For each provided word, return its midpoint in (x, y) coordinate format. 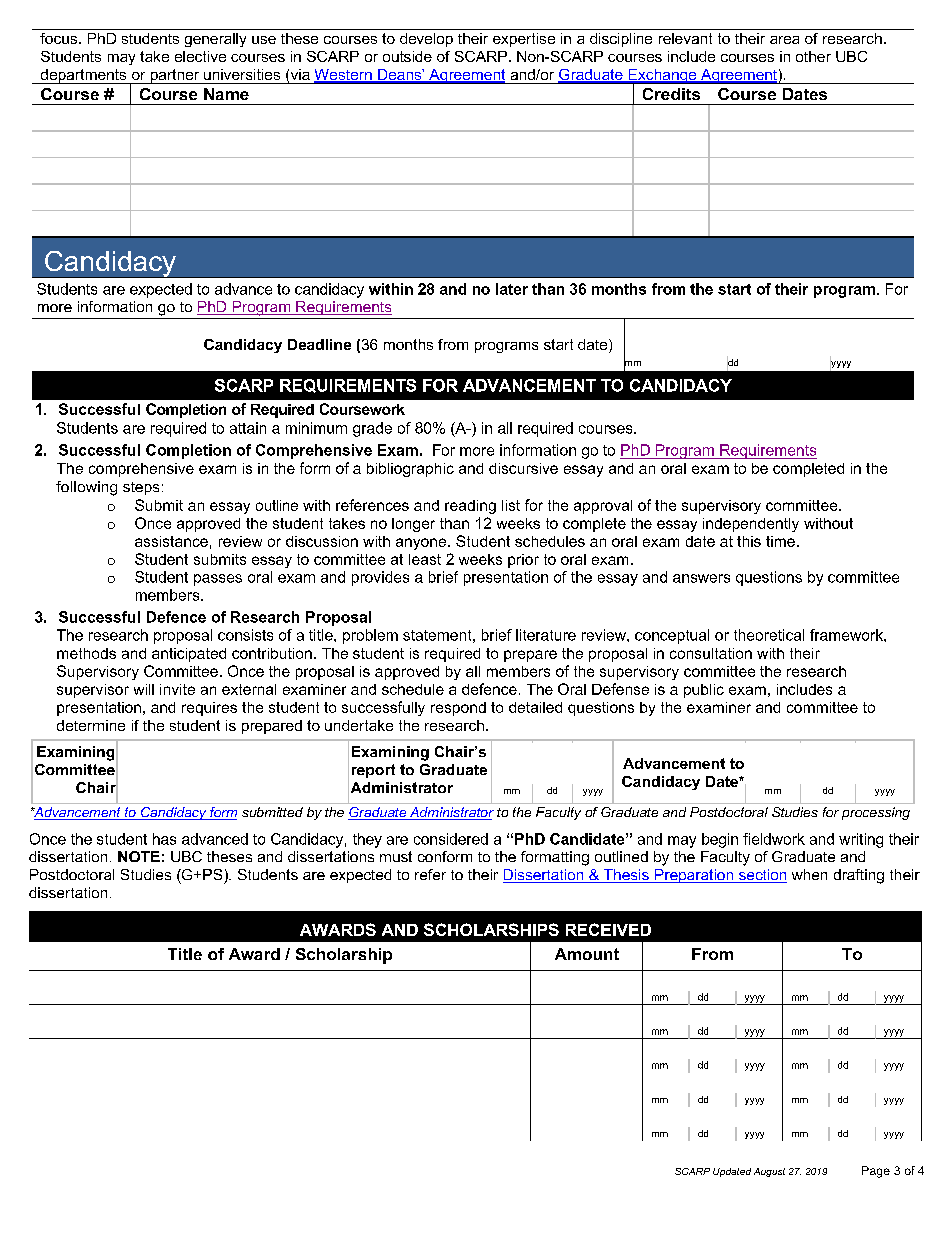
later (512, 289)
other (813, 56)
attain (248, 428)
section (761, 876)
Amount (587, 954)
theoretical (769, 635)
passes (218, 580)
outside (407, 56)
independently (751, 525)
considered (451, 839)
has (164, 839)
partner (175, 76)
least (425, 559)
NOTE (139, 856)
